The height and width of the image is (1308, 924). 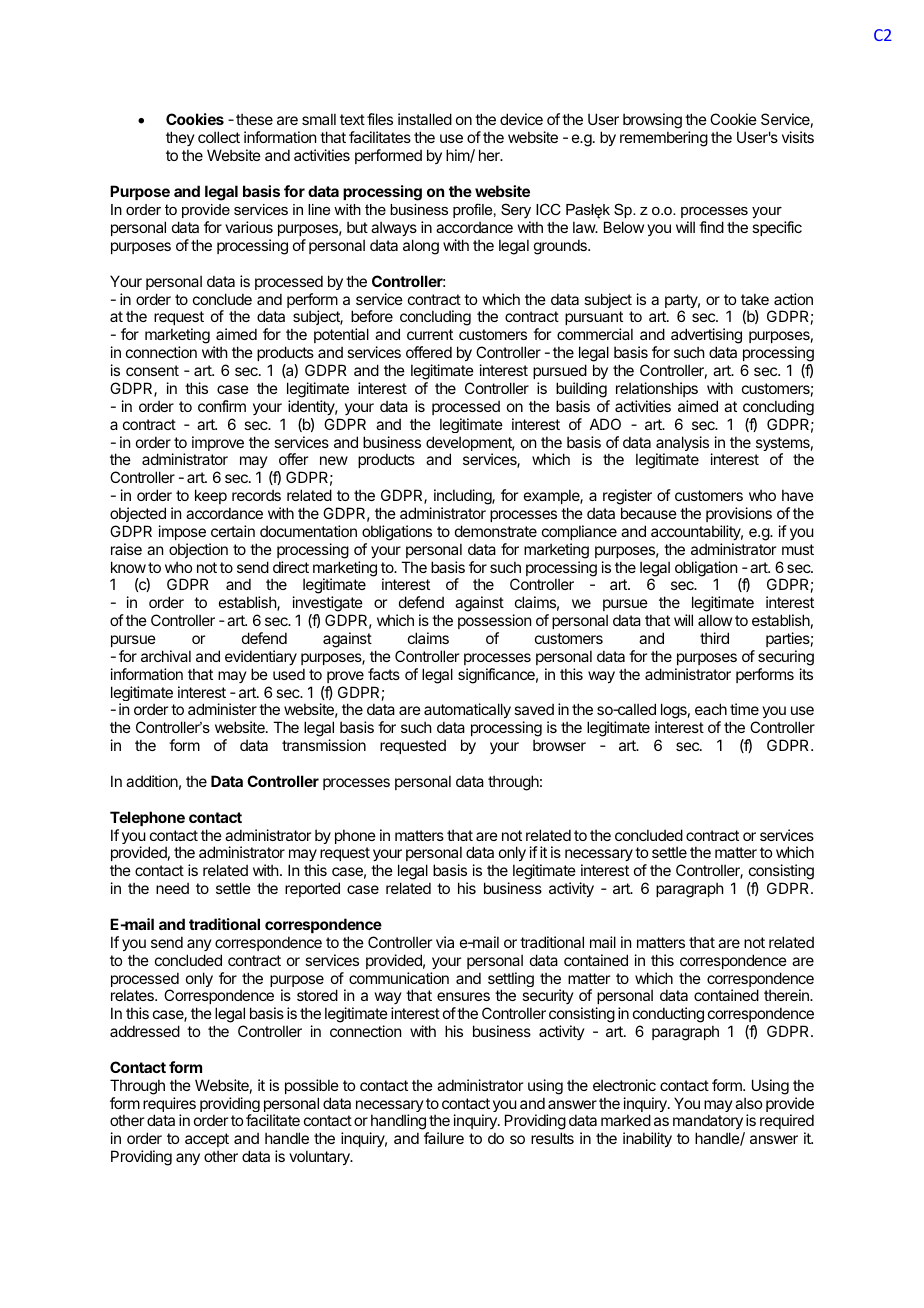 I want to click on installed, so click(x=425, y=119).
